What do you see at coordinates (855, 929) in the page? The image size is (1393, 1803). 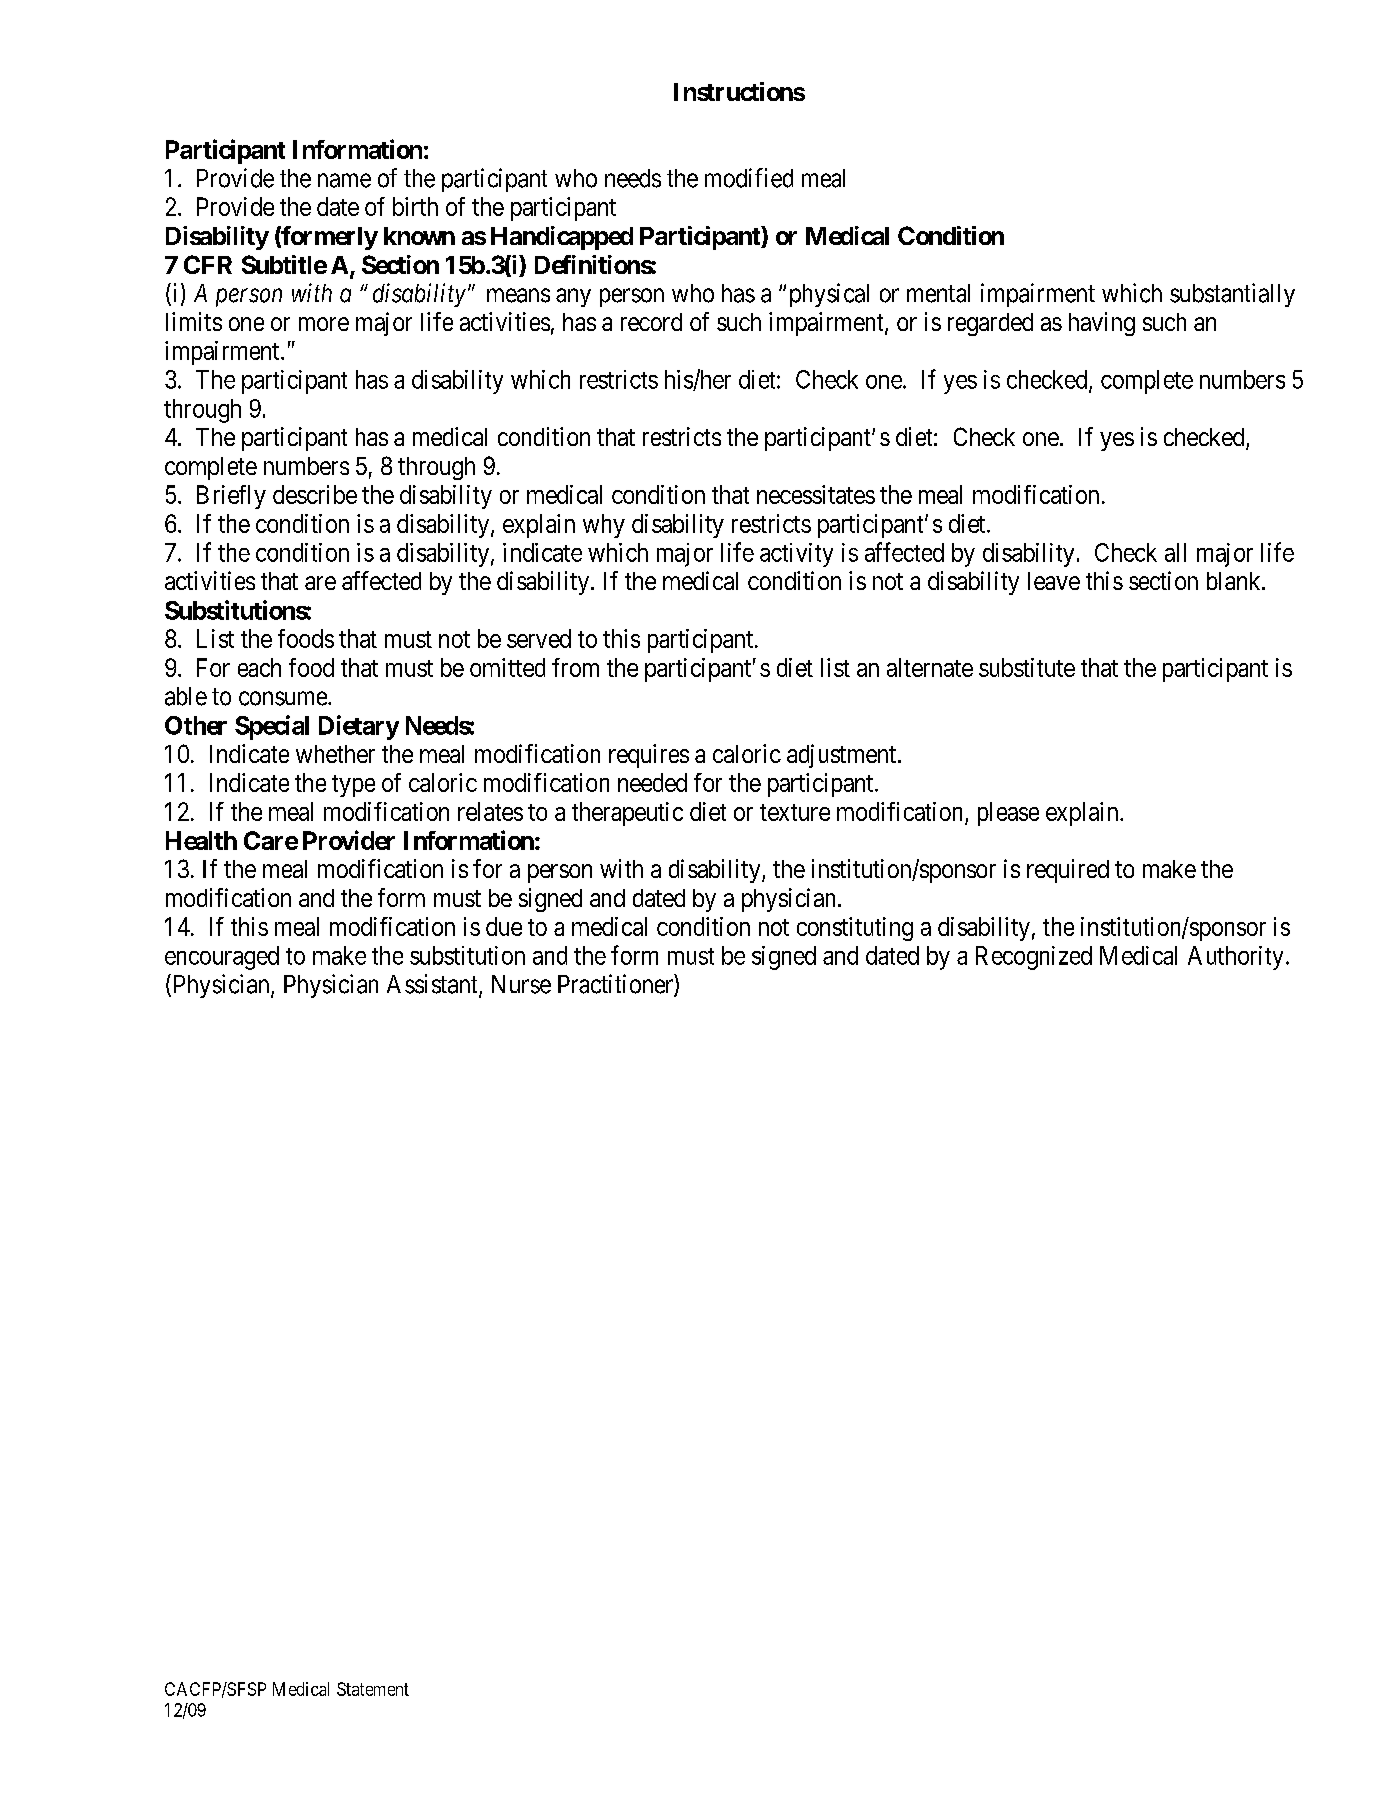 I see `constituting` at bounding box center [855, 929].
